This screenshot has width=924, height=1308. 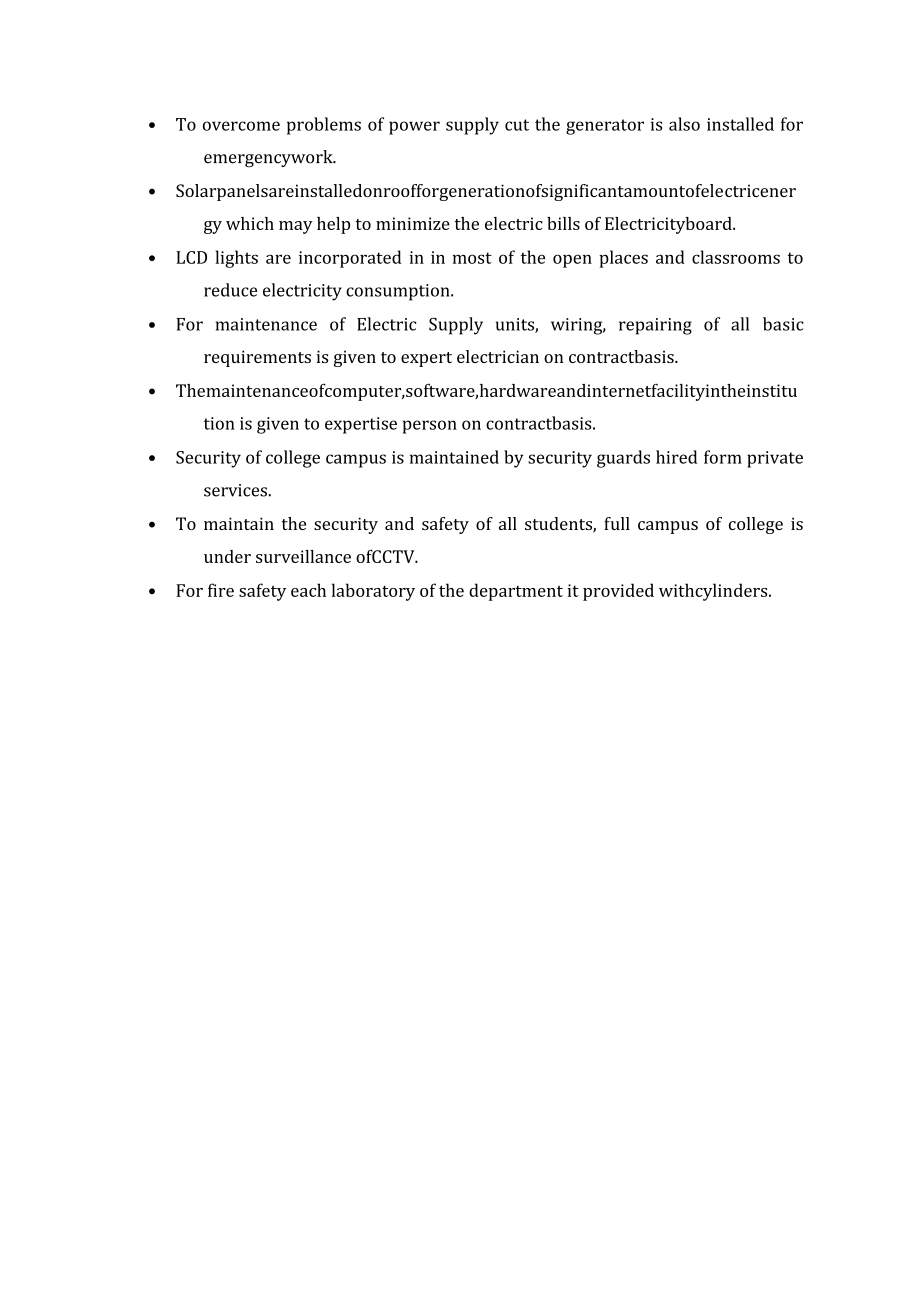 What do you see at coordinates (241, 126) in the screenshot?
I see `overcome` at bounding box center [241, 126].
